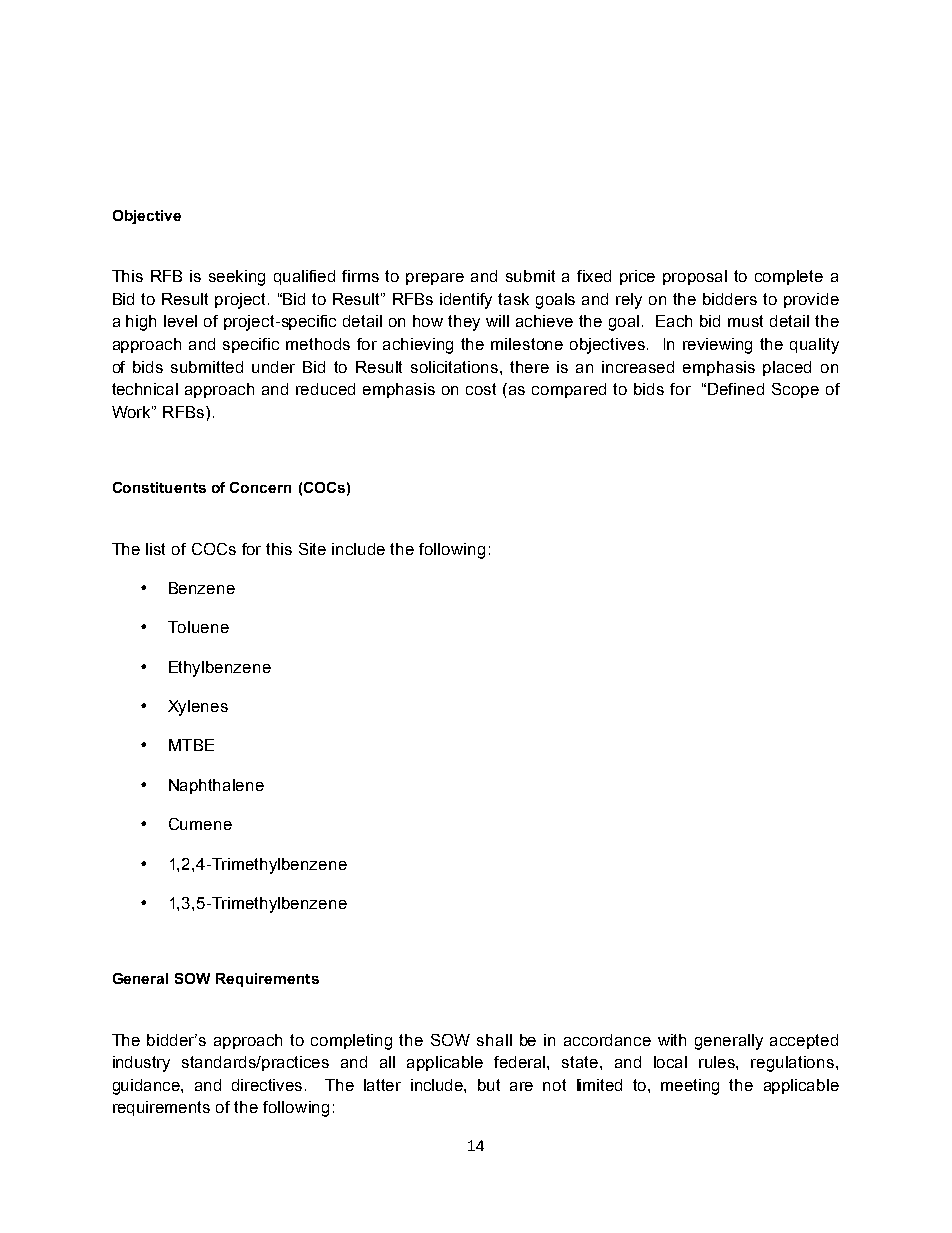 This document has width=952, height=1233. I want to click on must, so click(745, 321).
